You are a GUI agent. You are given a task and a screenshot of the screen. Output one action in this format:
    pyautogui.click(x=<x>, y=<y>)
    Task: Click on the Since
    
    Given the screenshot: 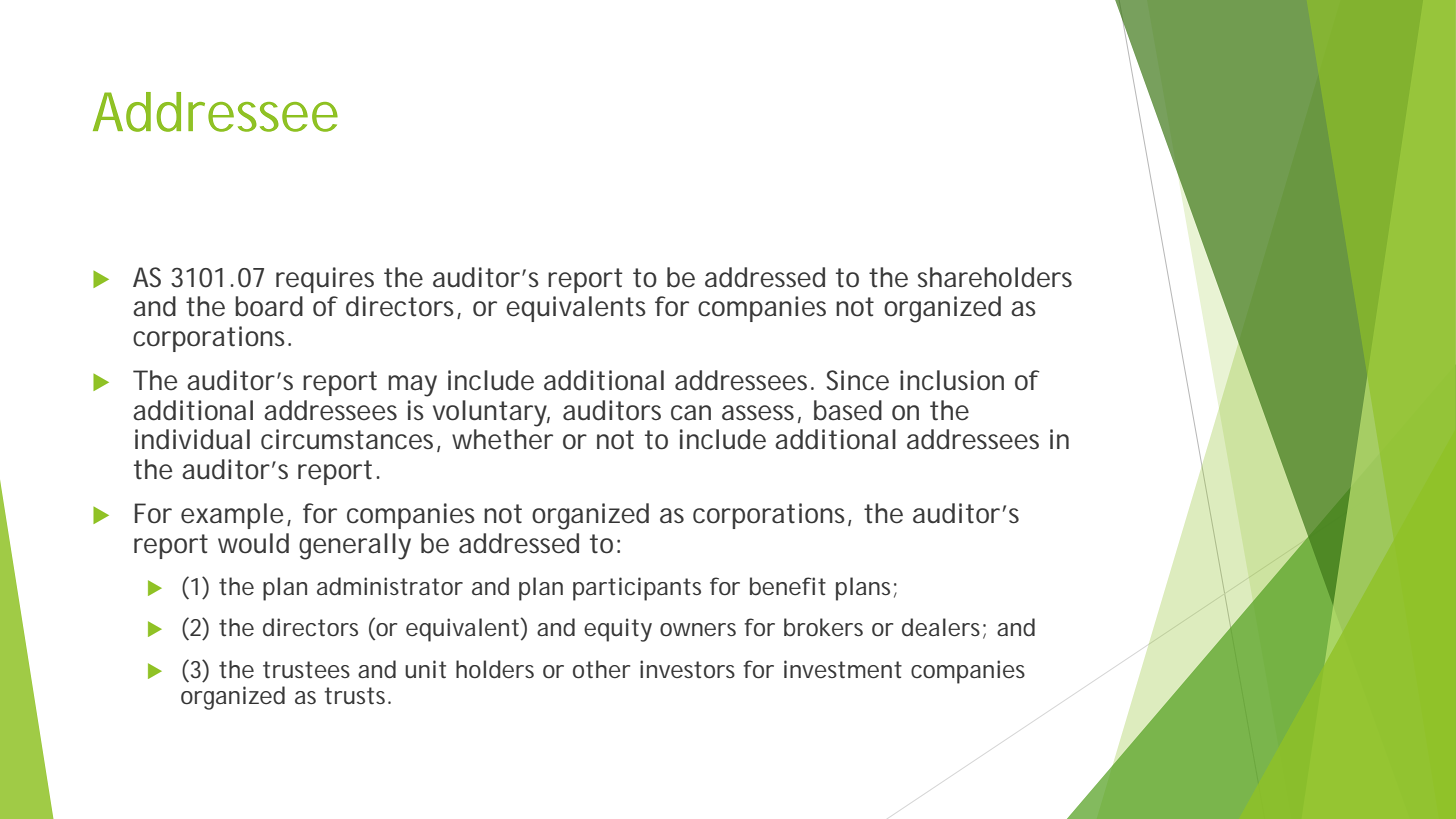 What is the action you would take?
    pyautogui.click(x=858, y=380)
